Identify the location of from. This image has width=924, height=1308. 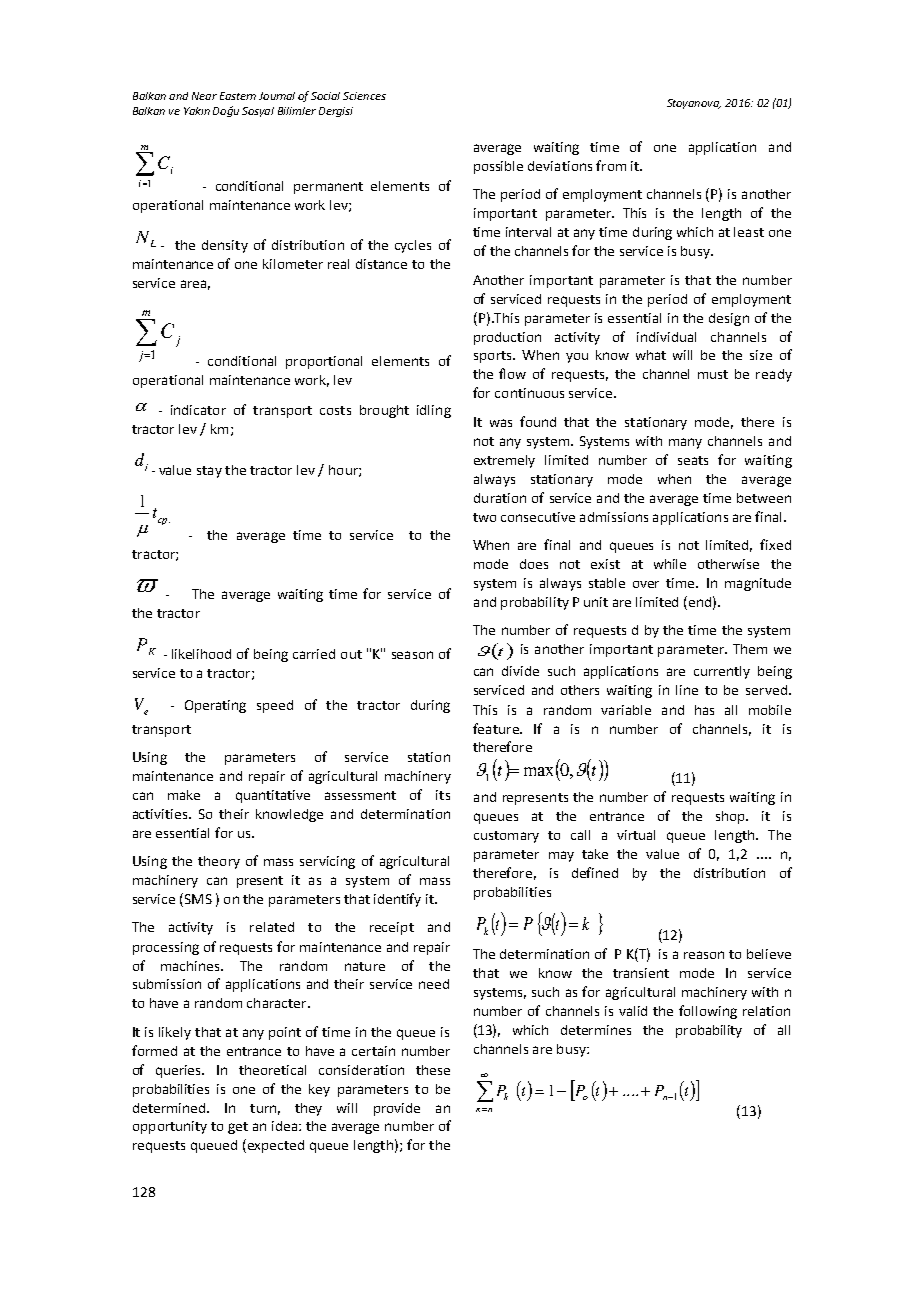
(611, 165).
